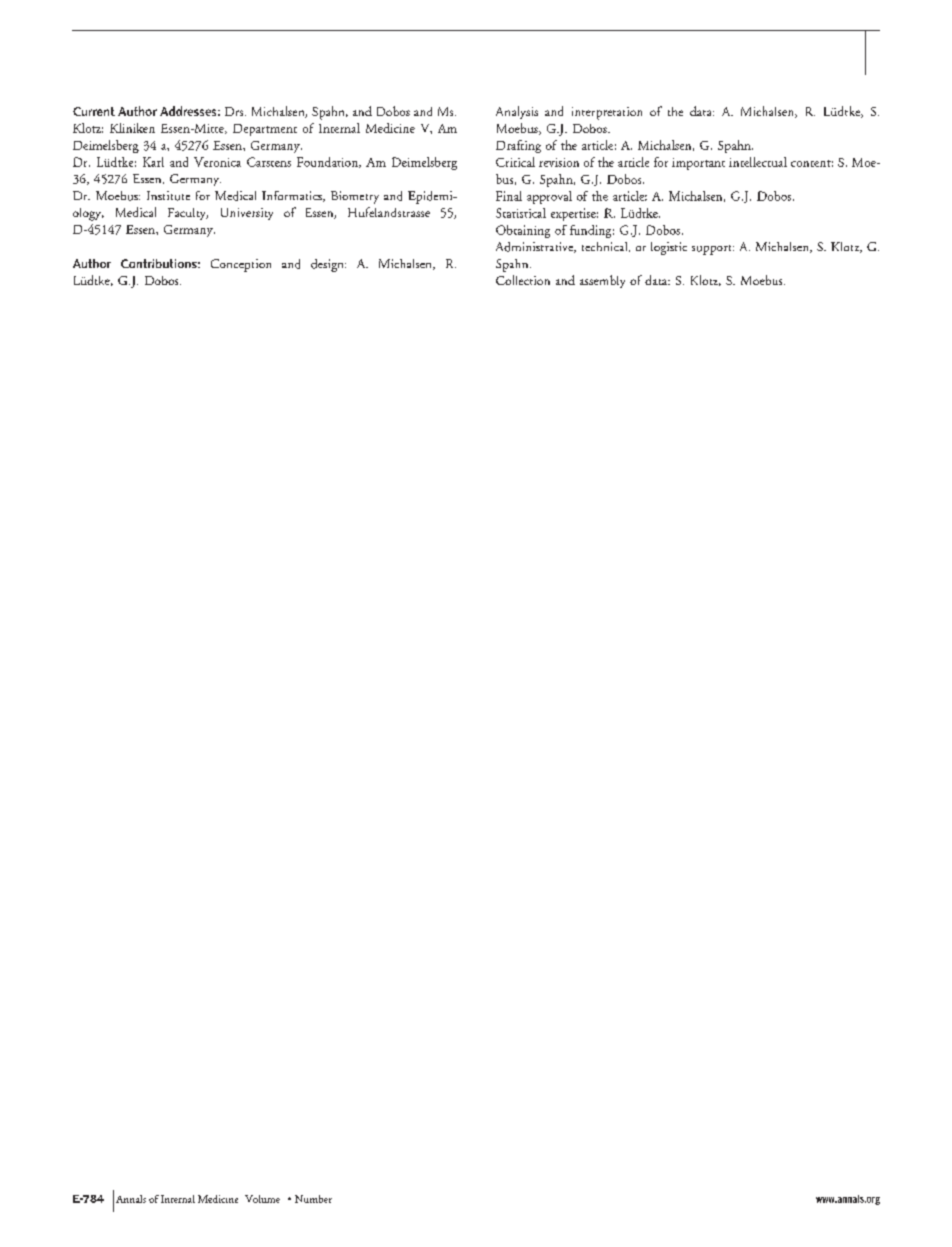  What do you see at coordinates (698, 164) in the screenshot?
I see `important` at bounding box center [698, 164].
